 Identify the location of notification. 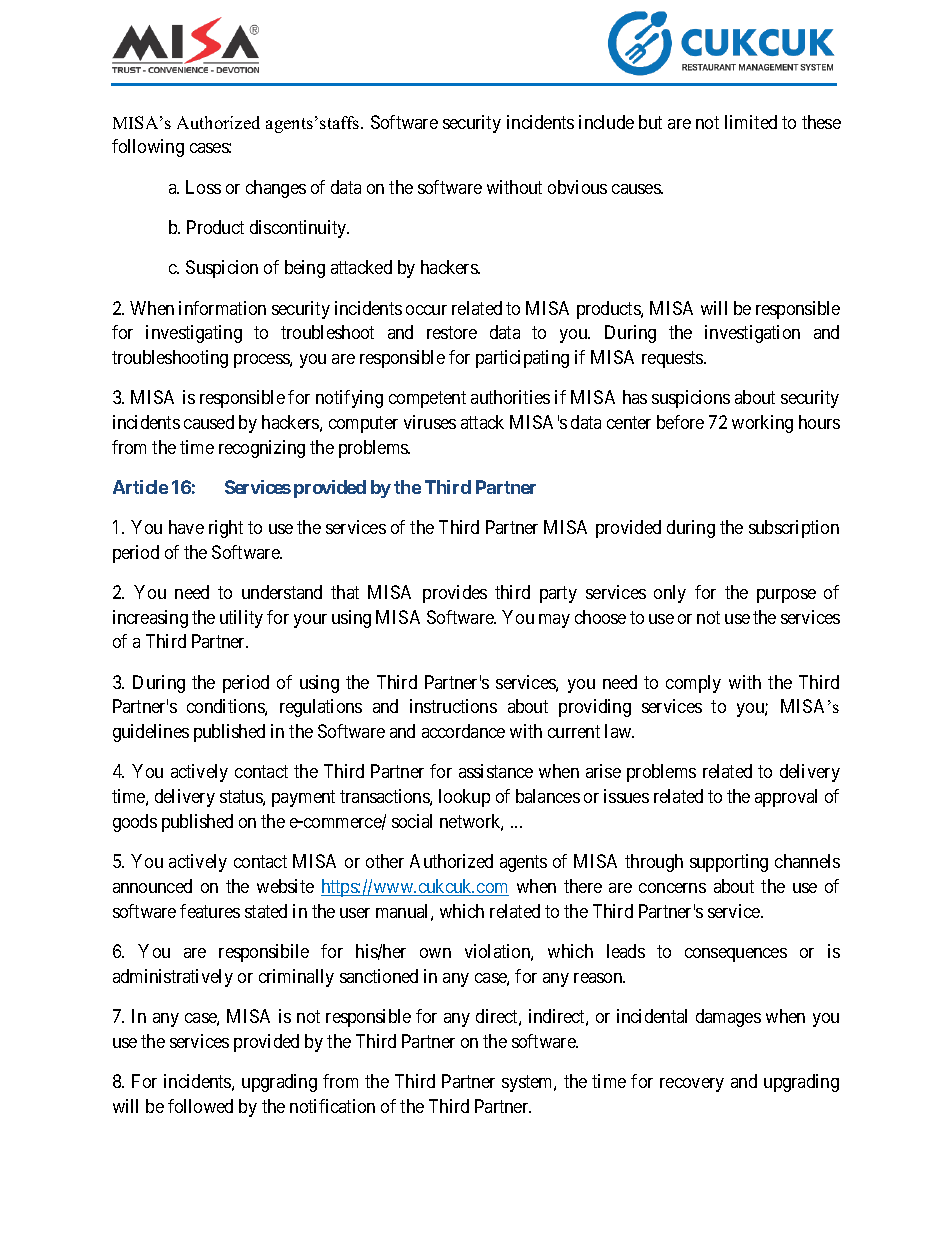
(332, 1106).
